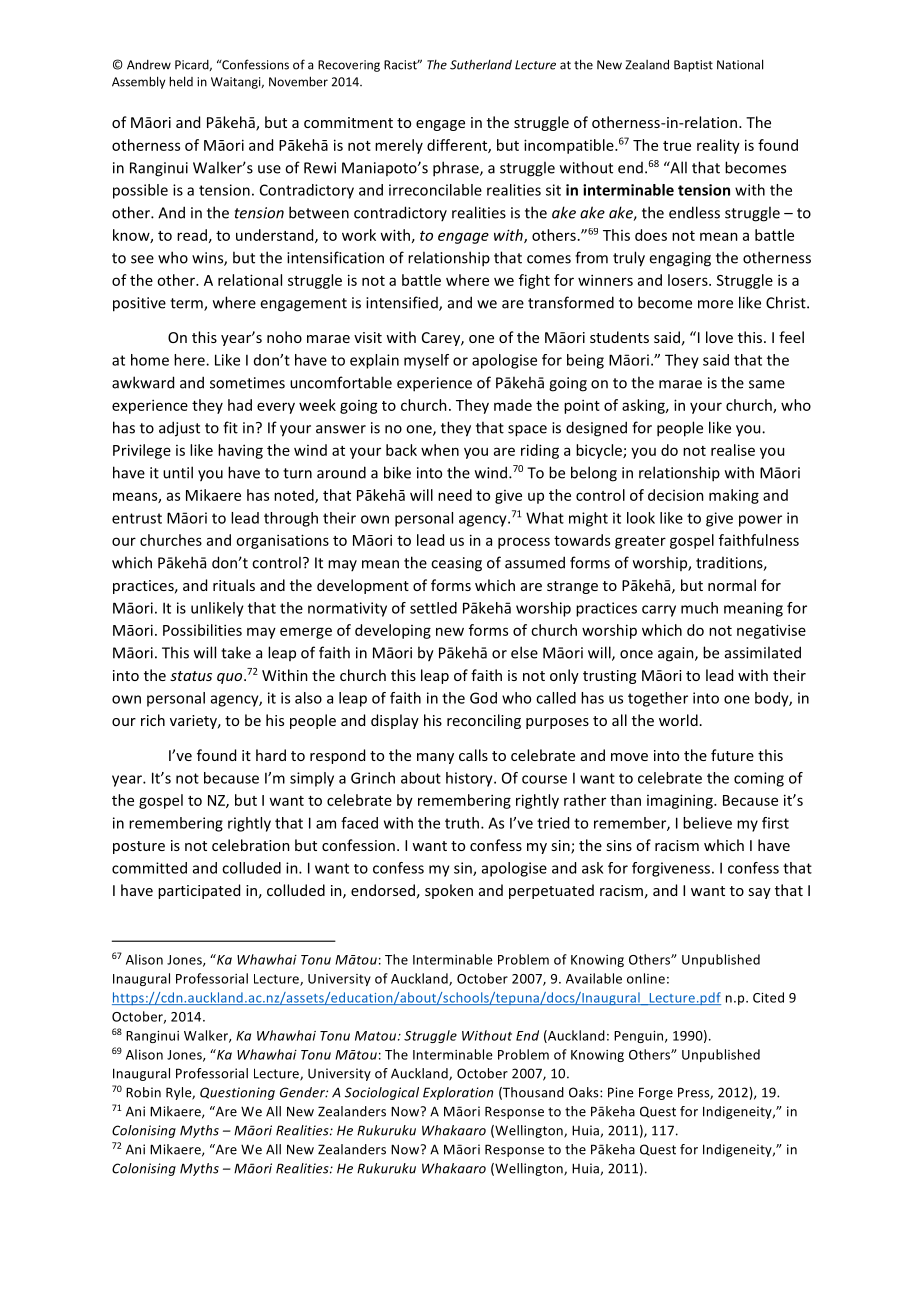 This image has height=1308, width=924. What do you see at coordinates (234, 585) in the image?
I see `rituals` at bounding box center [234, 585].
